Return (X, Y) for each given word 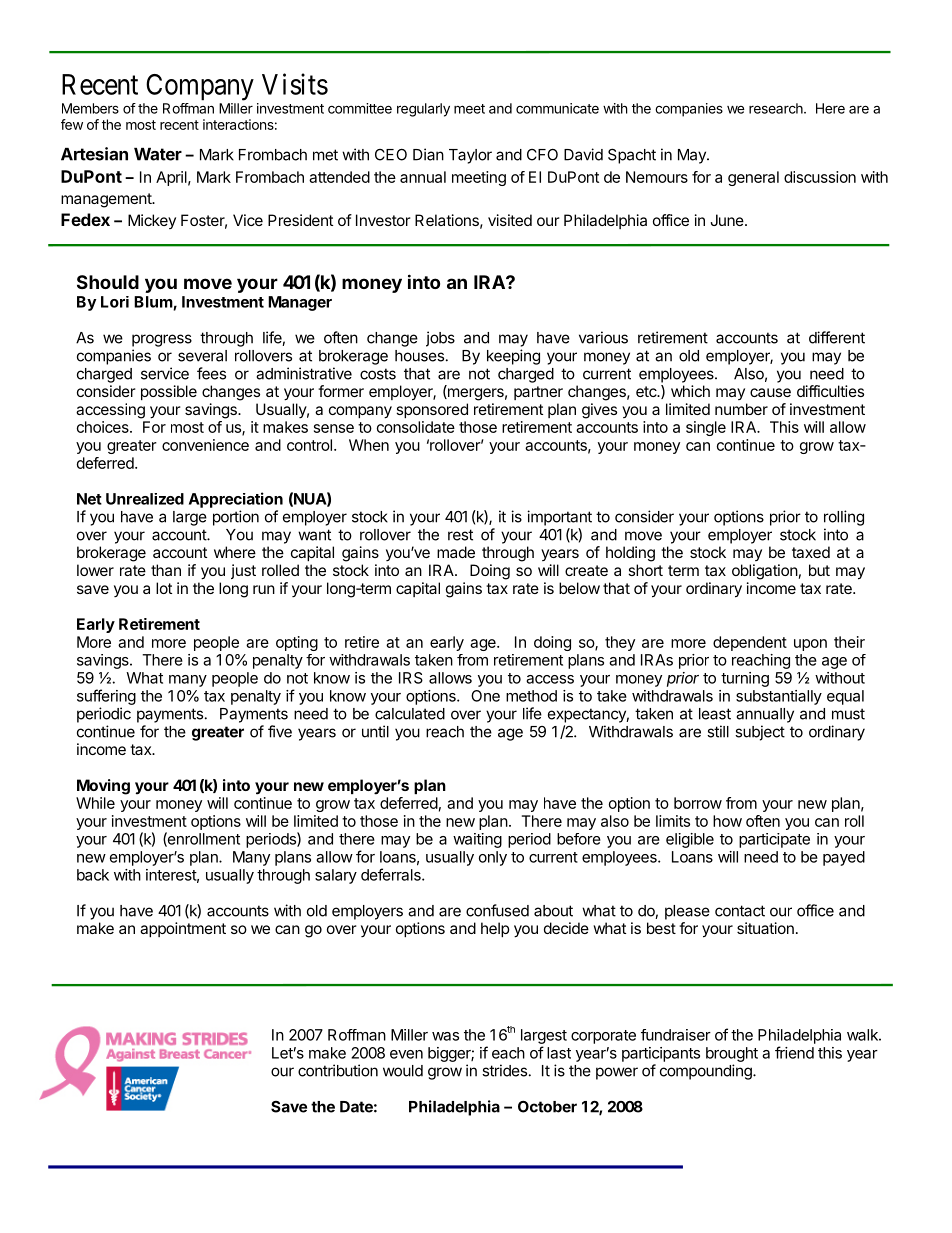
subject (760, 733)
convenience (205, 445)
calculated (410, 714)
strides (504, 1070)
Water (158, 154)
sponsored (432, 410)
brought (732, 1054)
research (777, 108)
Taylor (470, 156)
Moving (103, 787)
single (706, 428)
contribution (338, 1070)
